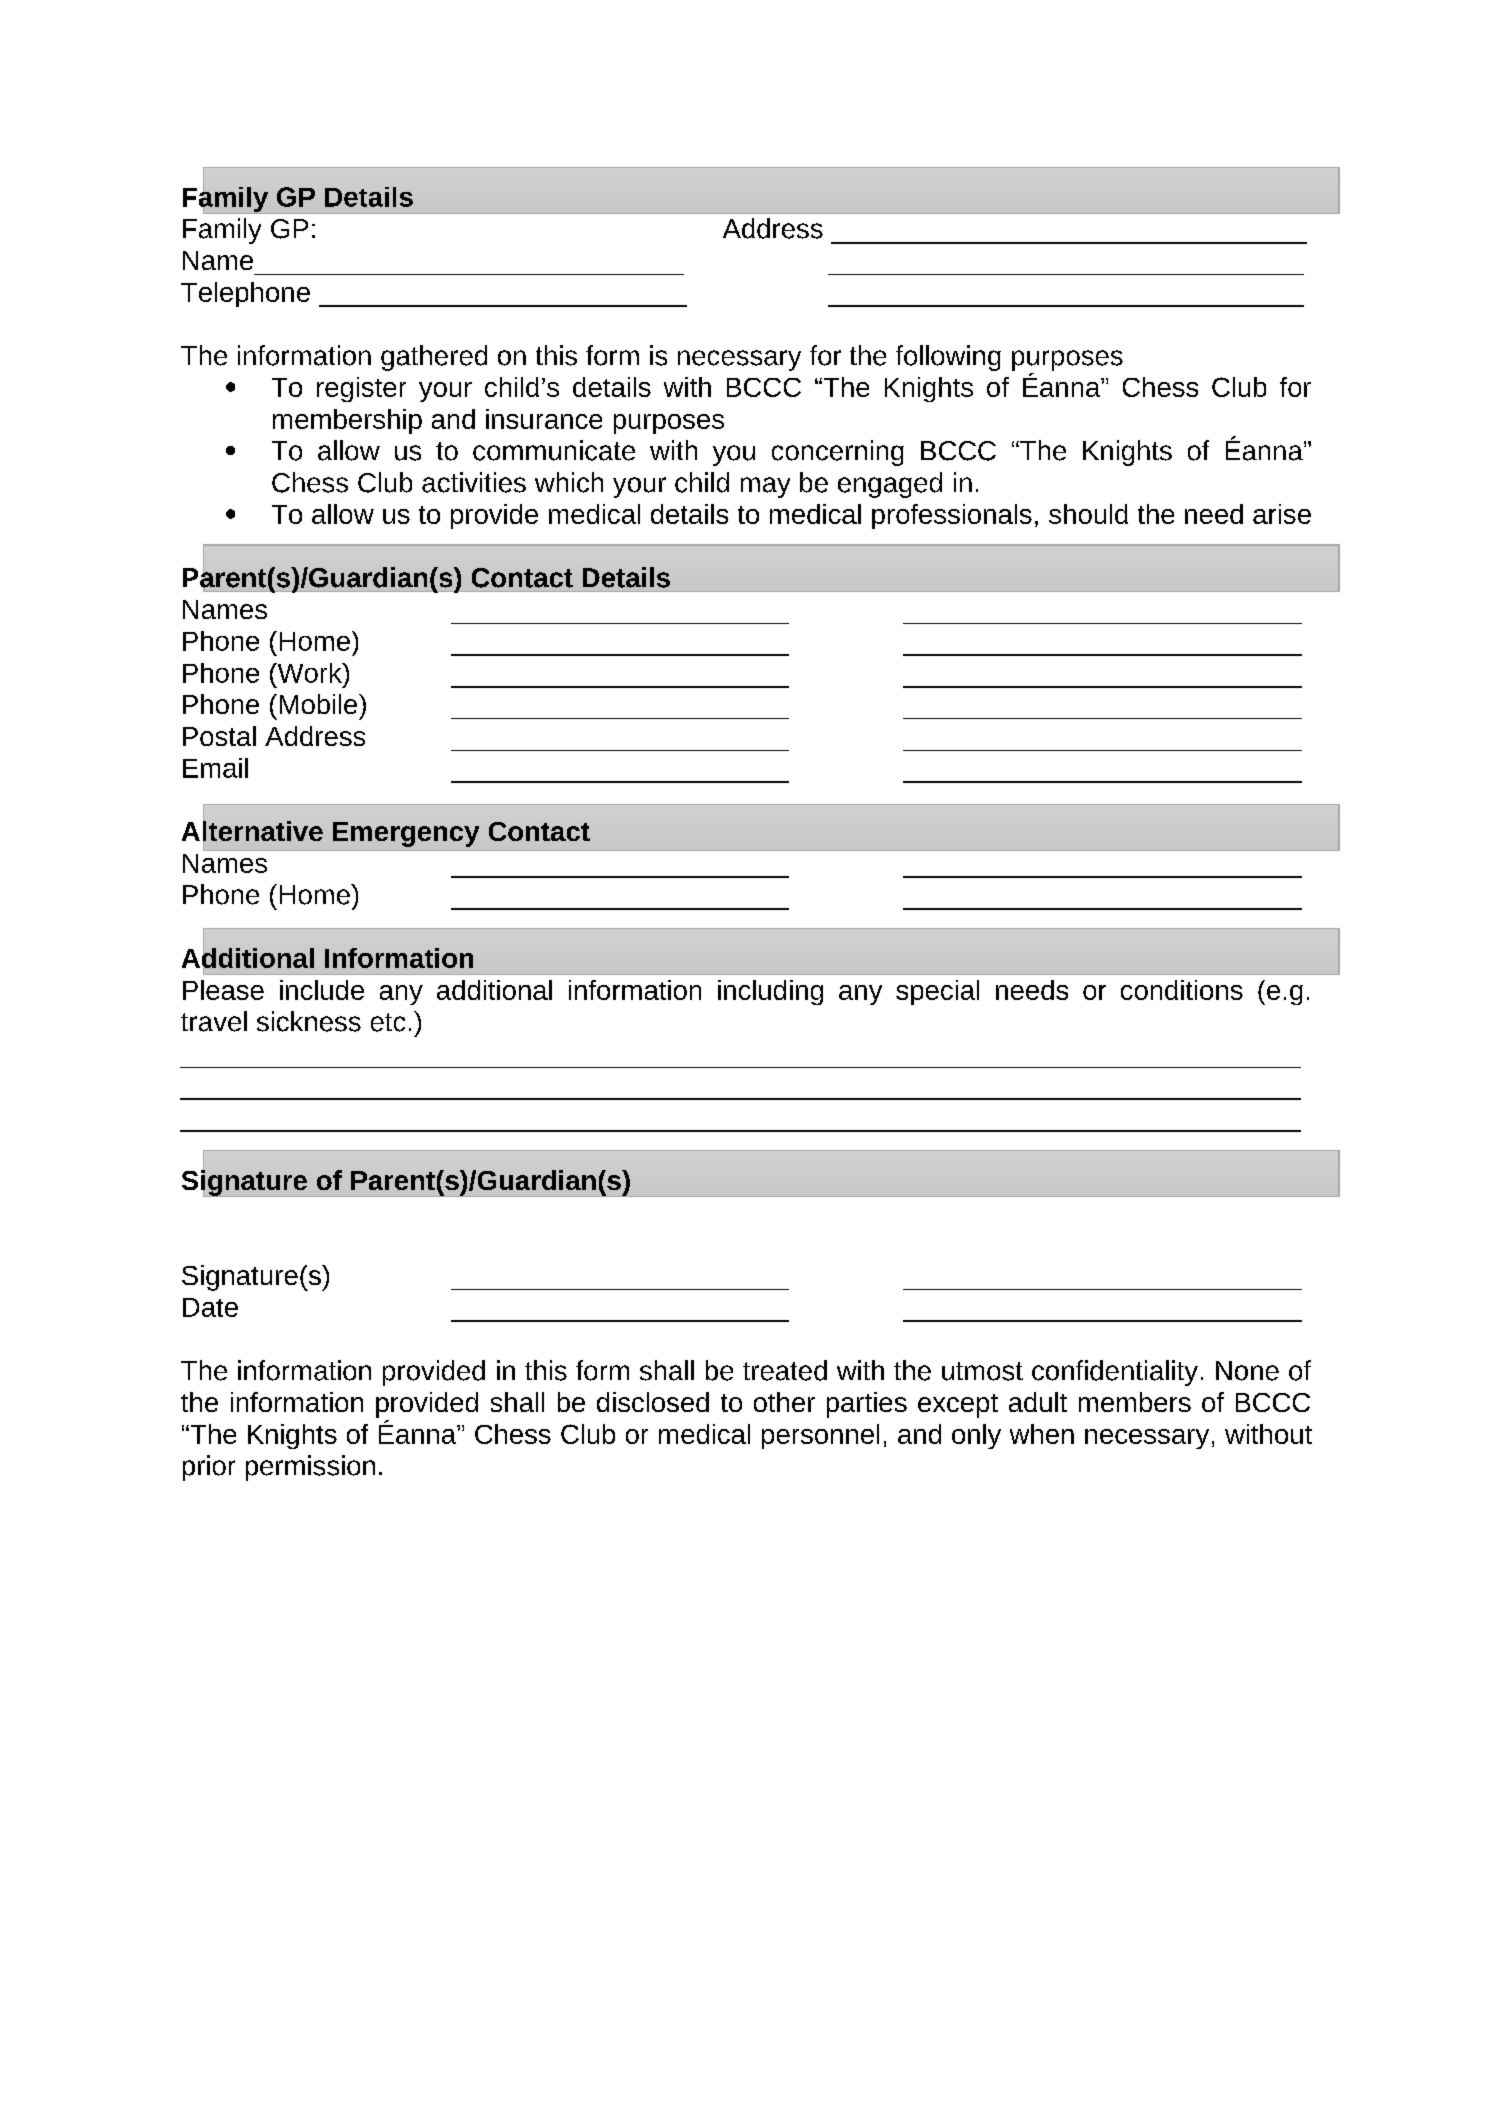 The image size is (1493, 2111). I want to click on register, so click(361, 389).
